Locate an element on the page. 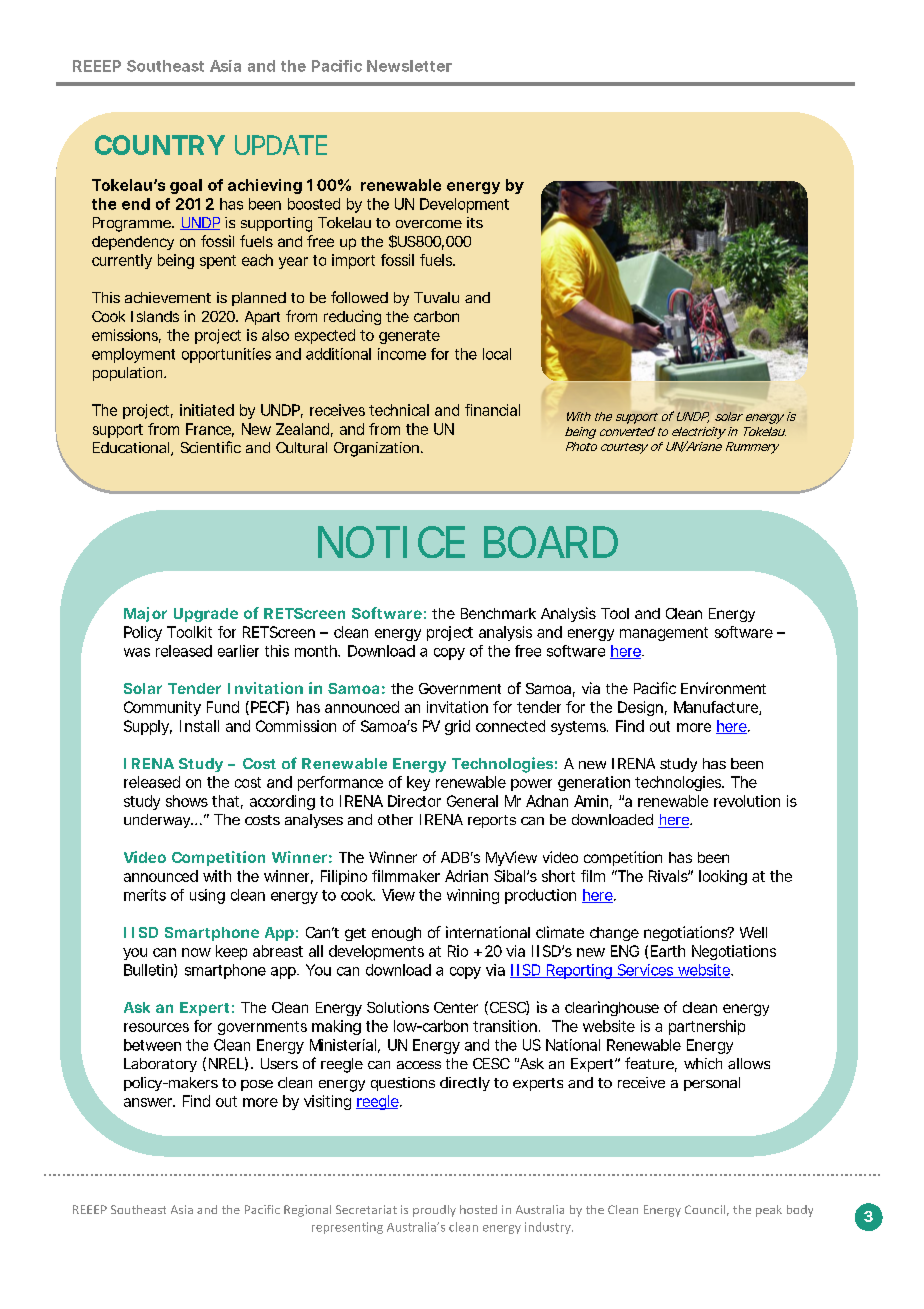 The width and height of the page is (924, 1309). overcome is located at coordinates (429, 224).
